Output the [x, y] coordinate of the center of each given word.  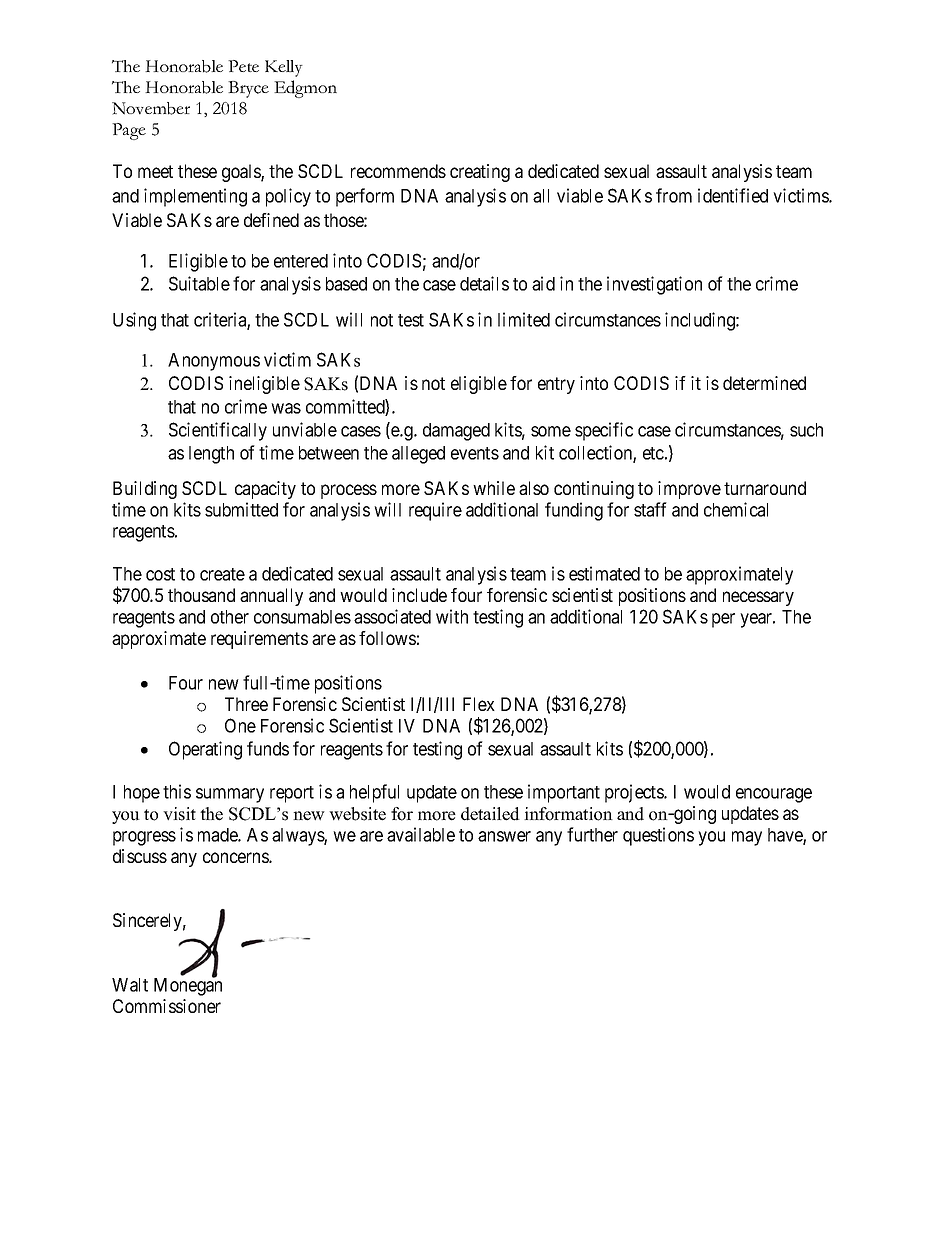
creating [480, 173]
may [747, 838]
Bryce [248, 89]
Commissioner [167, 1006]
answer [504, 836]
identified [733, 195]
